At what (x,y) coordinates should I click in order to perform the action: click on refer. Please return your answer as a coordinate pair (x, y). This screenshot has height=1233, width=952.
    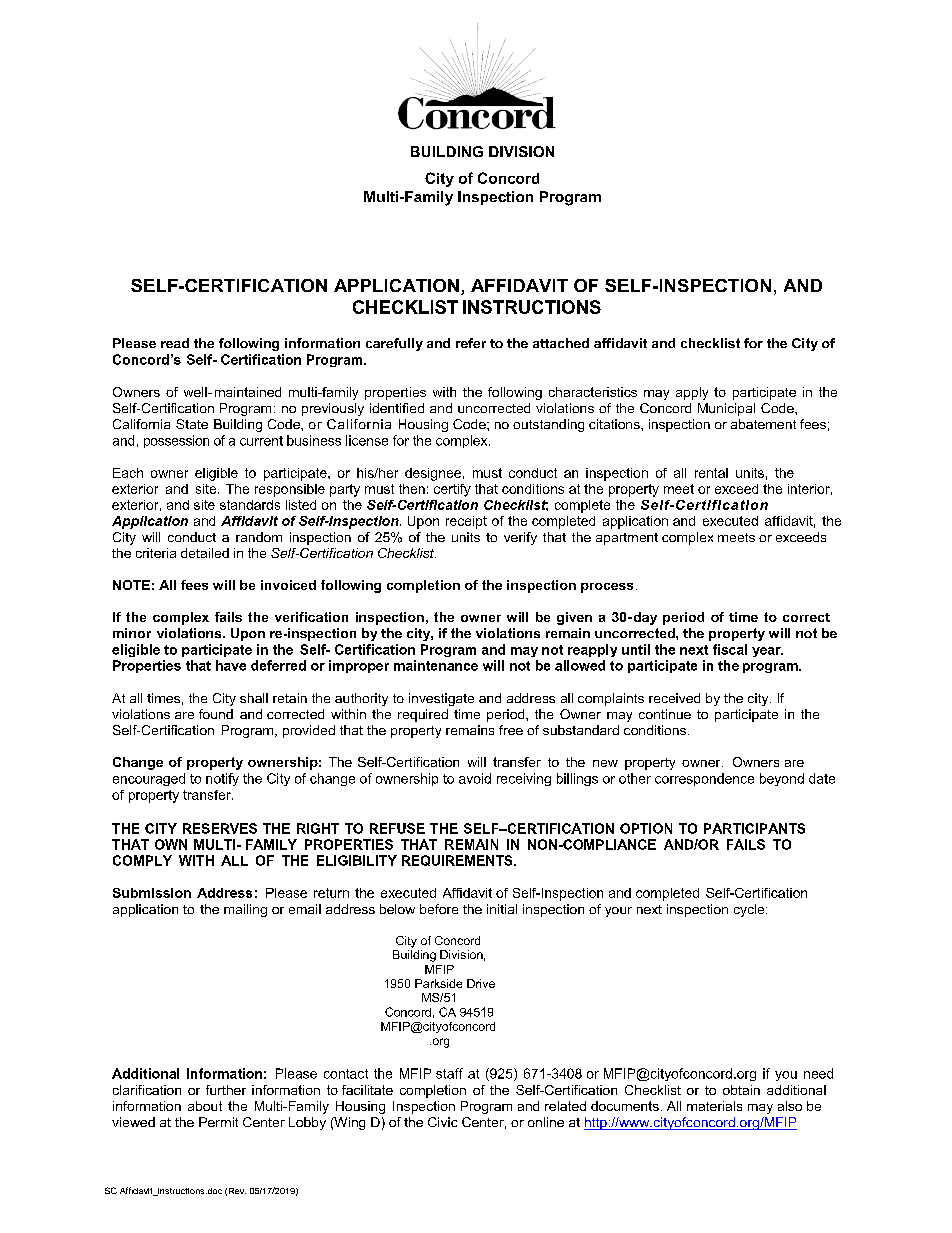
    Looking at the image, I should click on (471, 343).
